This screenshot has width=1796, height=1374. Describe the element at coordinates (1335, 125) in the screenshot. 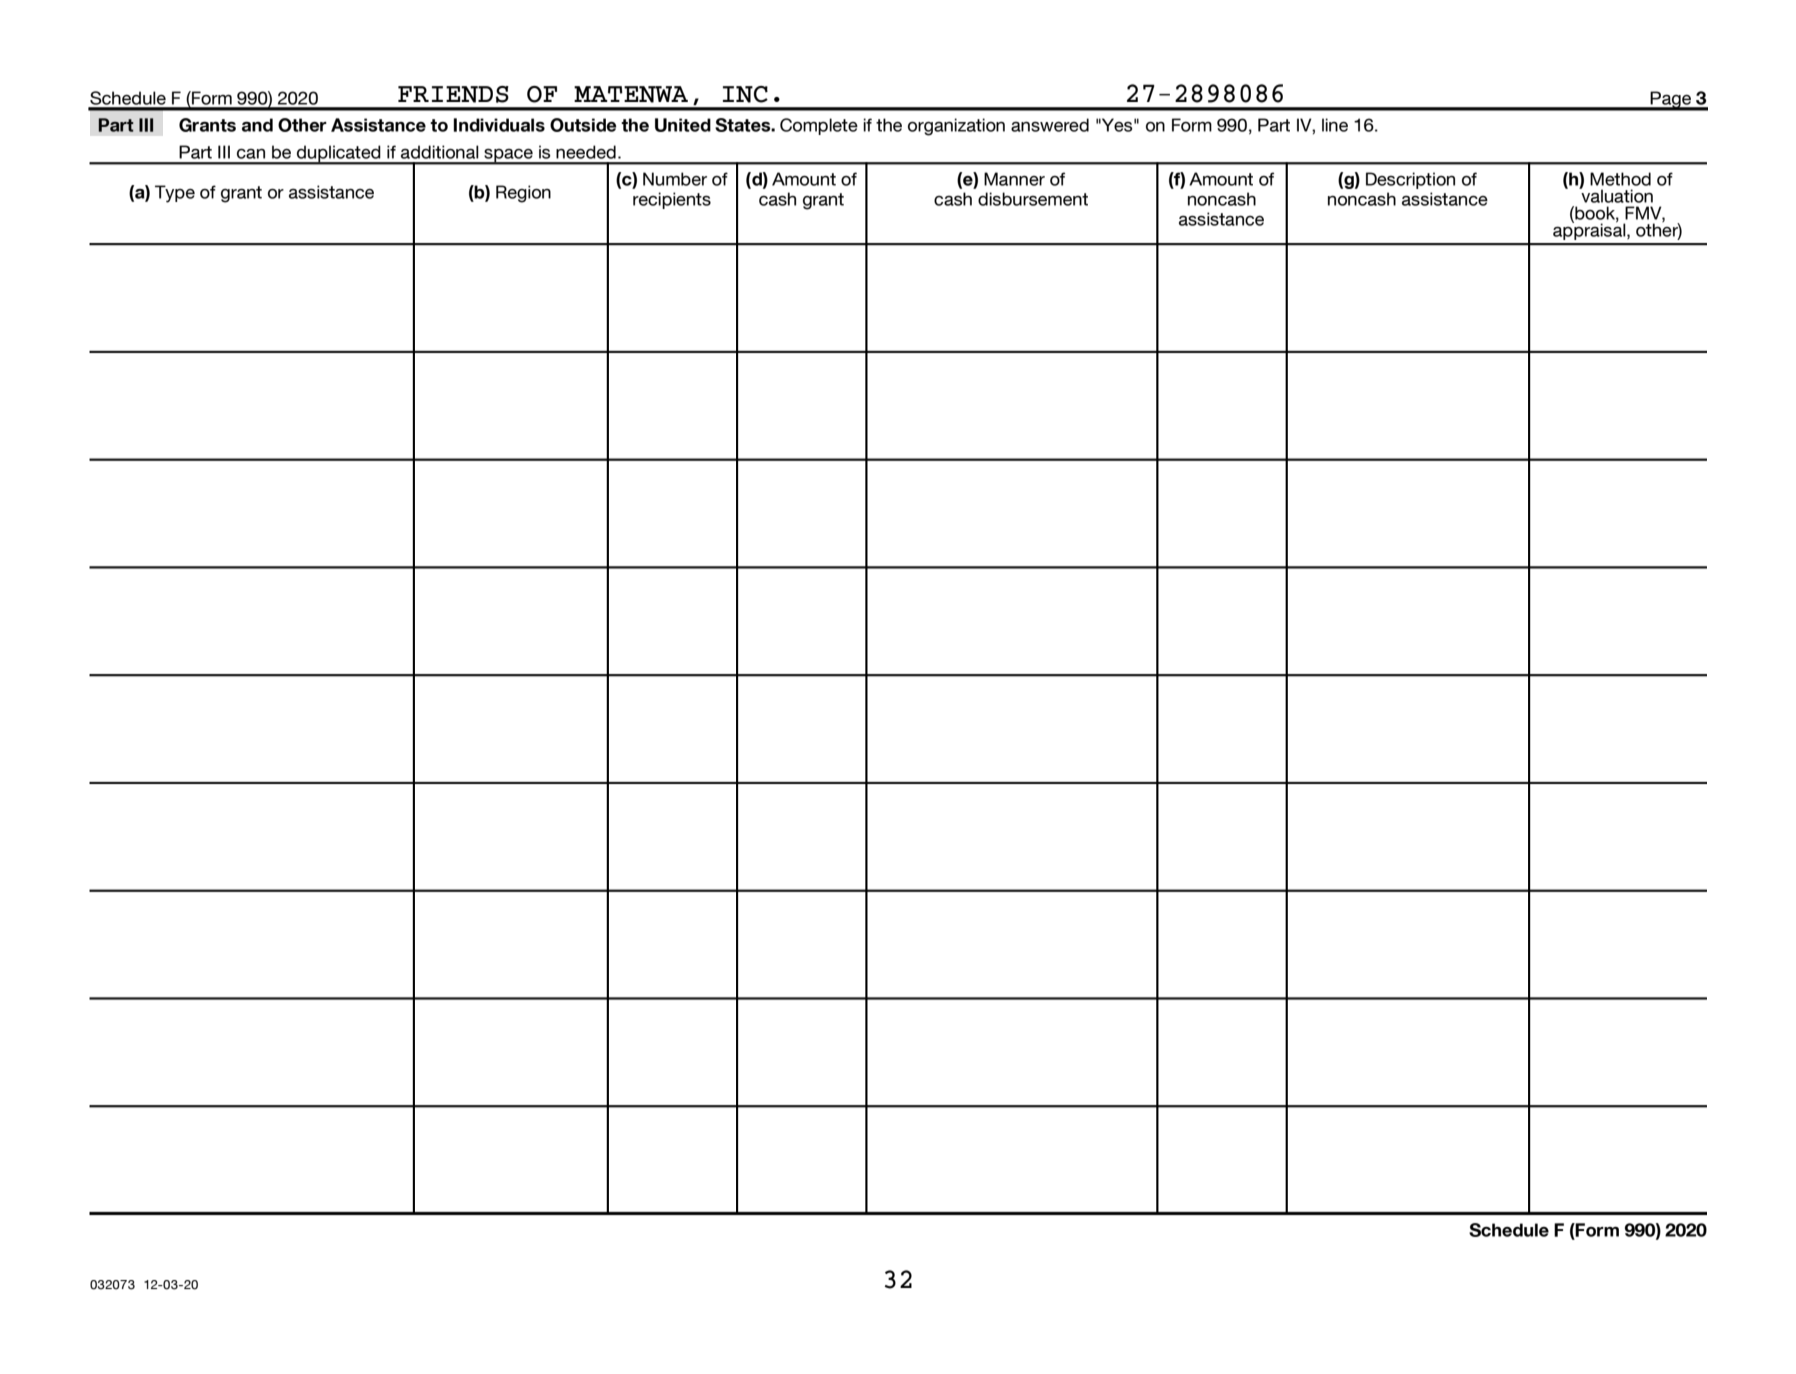

I see `line` at that location.
